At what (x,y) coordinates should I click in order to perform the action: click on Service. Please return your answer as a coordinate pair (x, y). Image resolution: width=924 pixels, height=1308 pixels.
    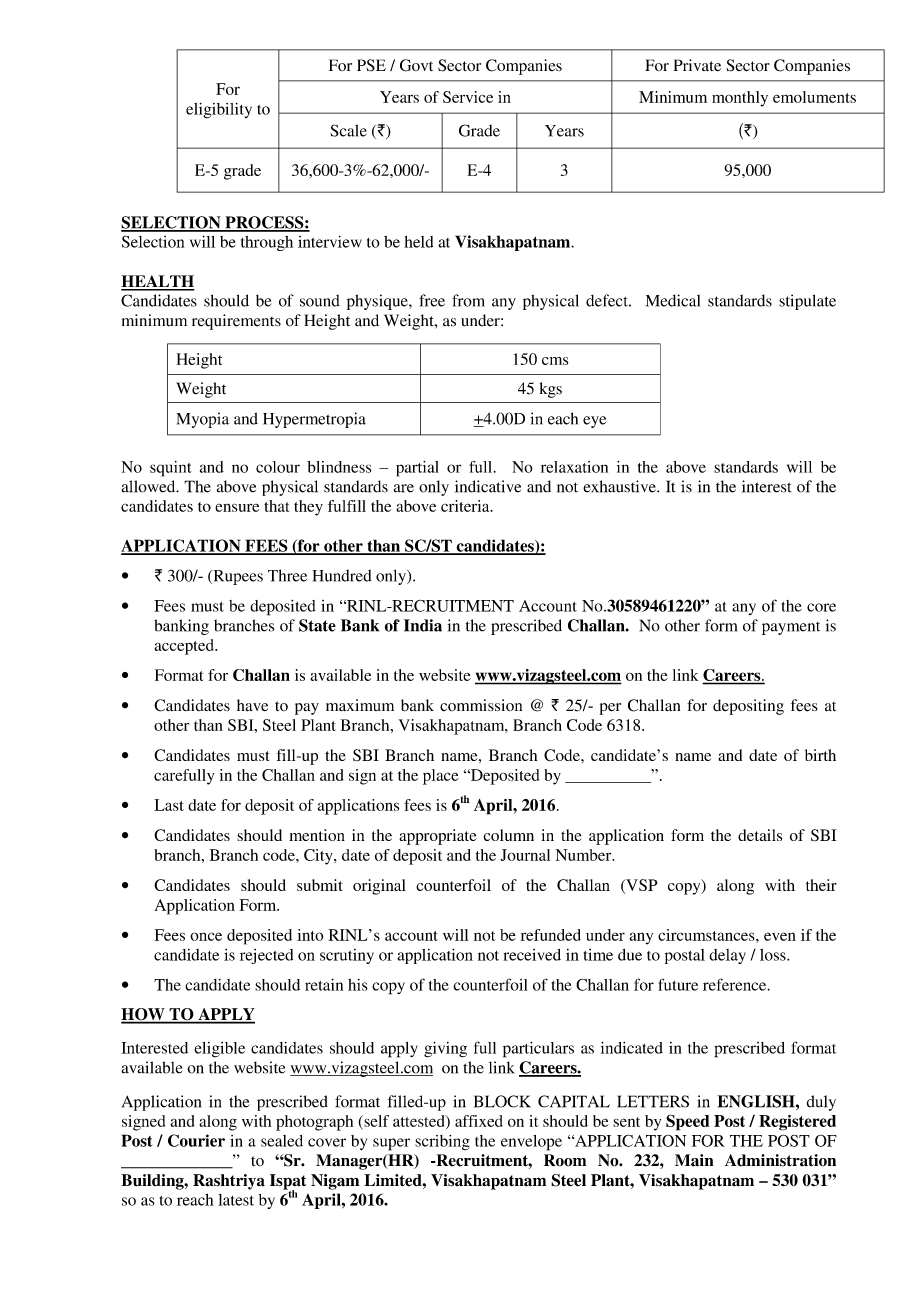
    Looking at the image, I should click on (468, 97).
